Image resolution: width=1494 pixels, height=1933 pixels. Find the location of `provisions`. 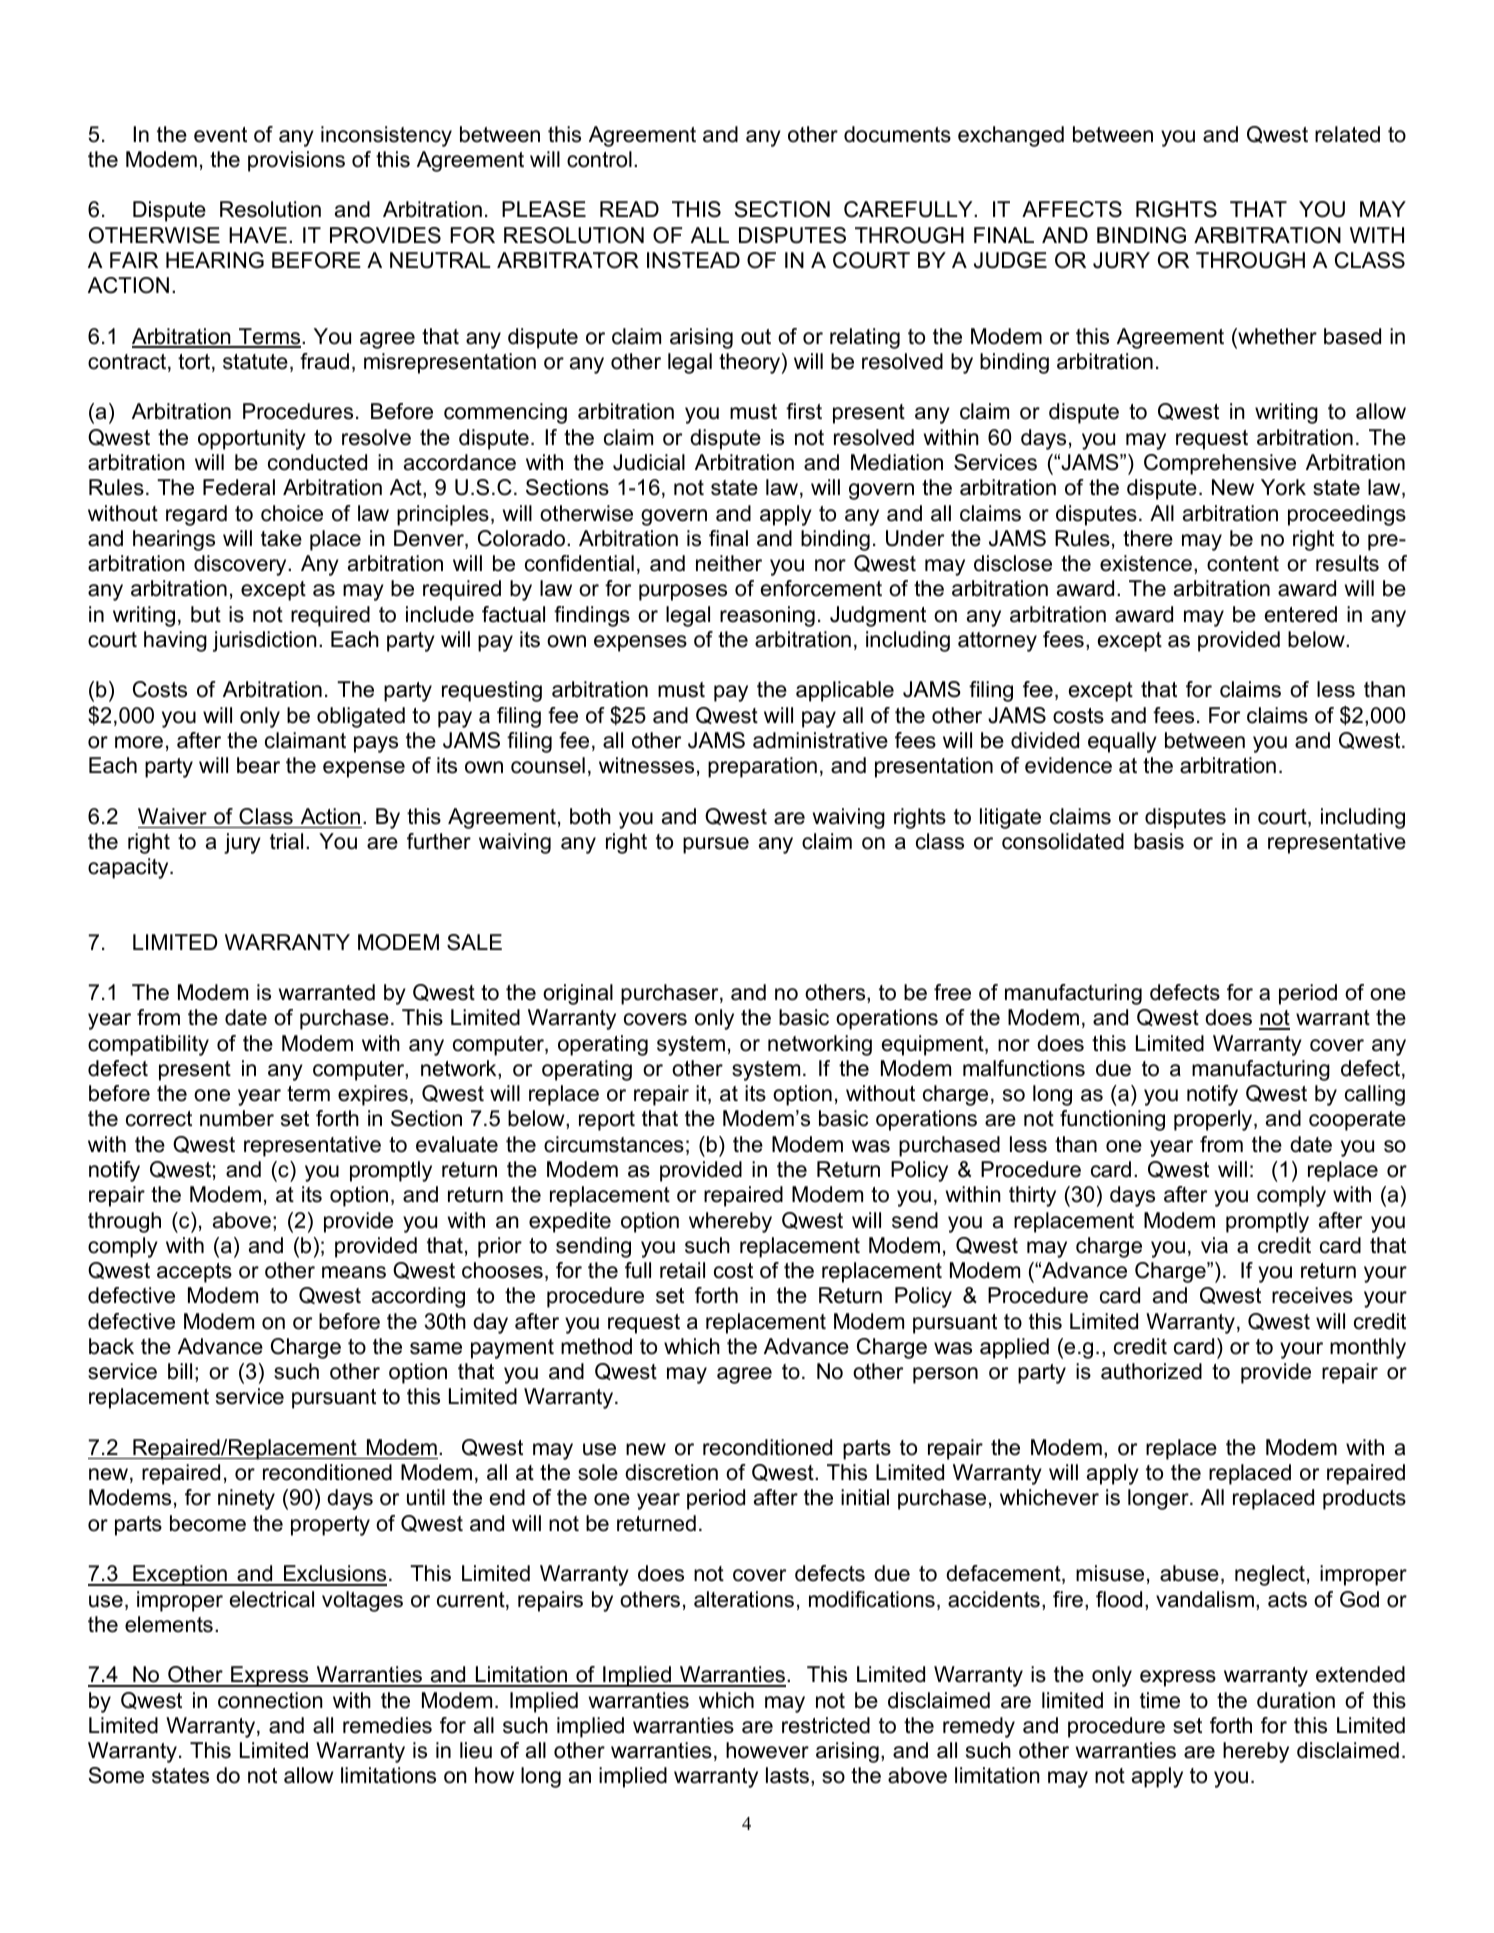

provisions is located at coordinates (296, 161).
